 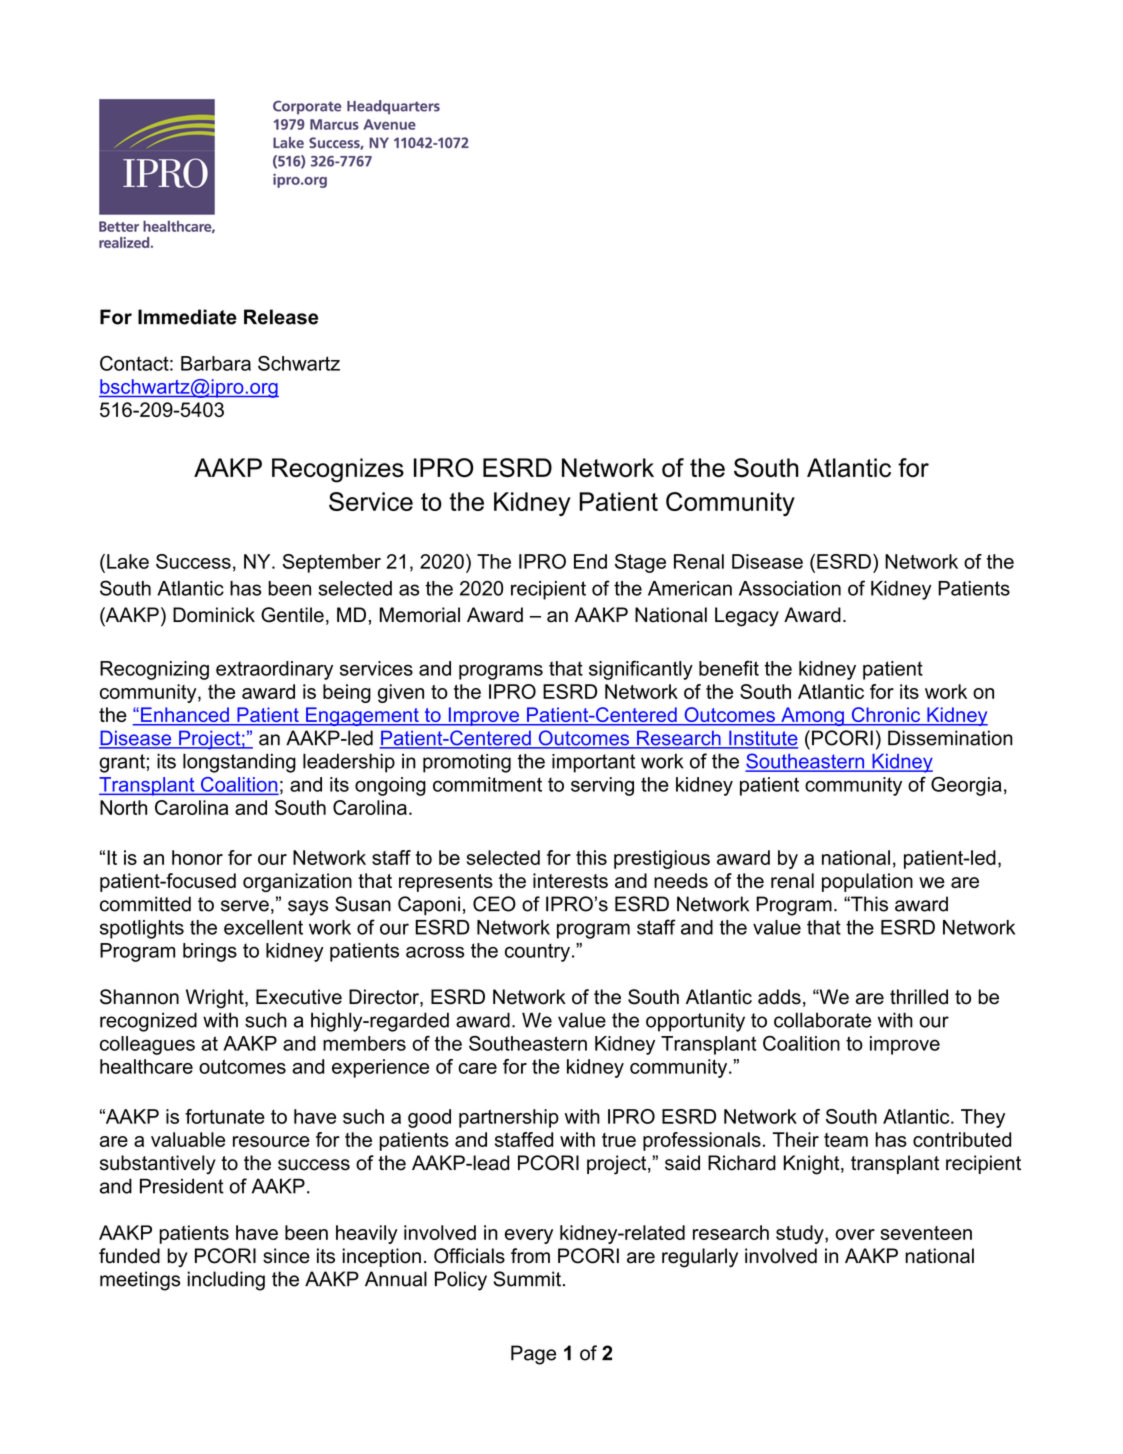 What do you see at coordinates (225, 1116) in the screenshot?
I see `fortunate` at bounding box center [225, 1116].
